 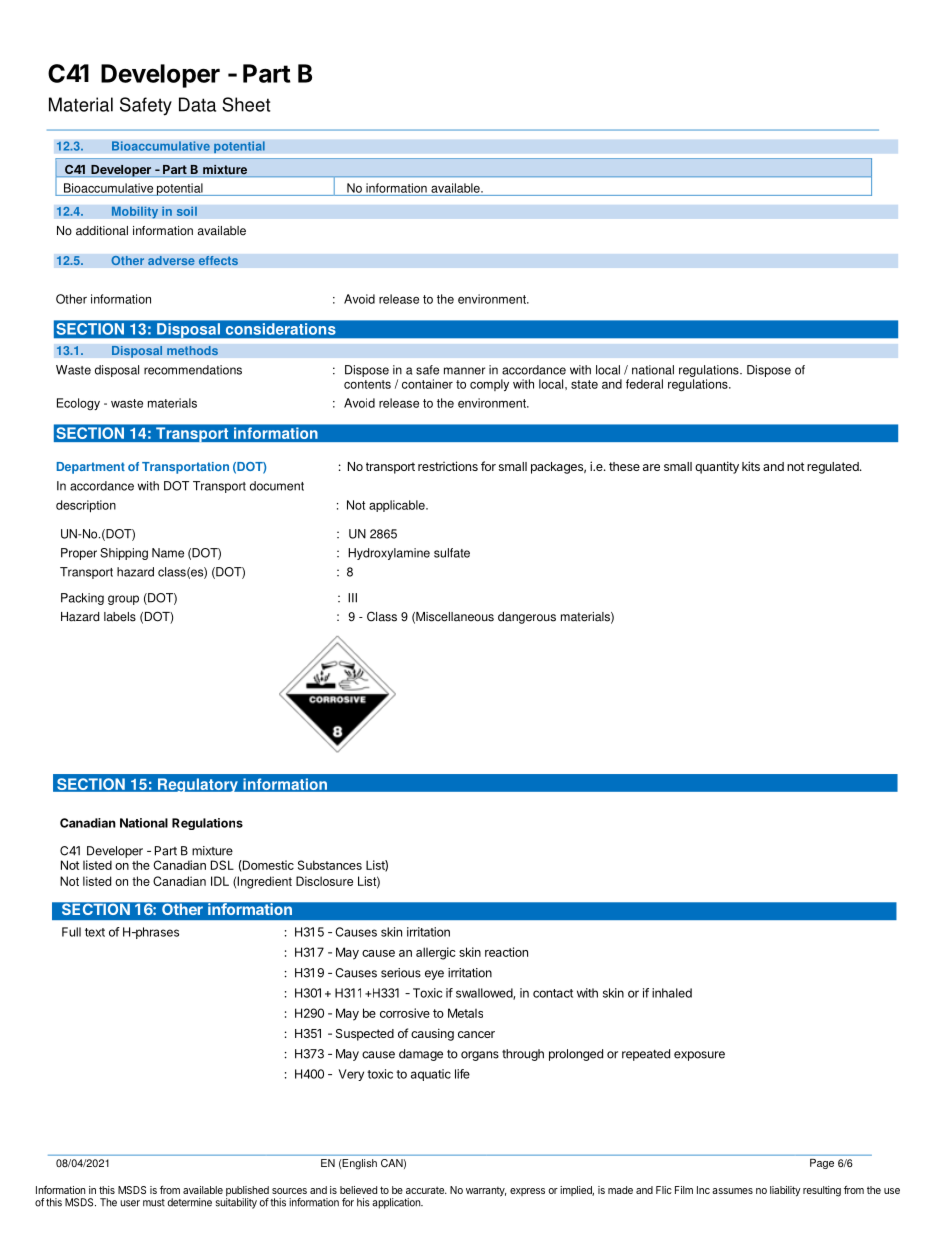 What do you see at coordinates (584, 384) in the page?
I see `state` at bounding box center [584, 384].
